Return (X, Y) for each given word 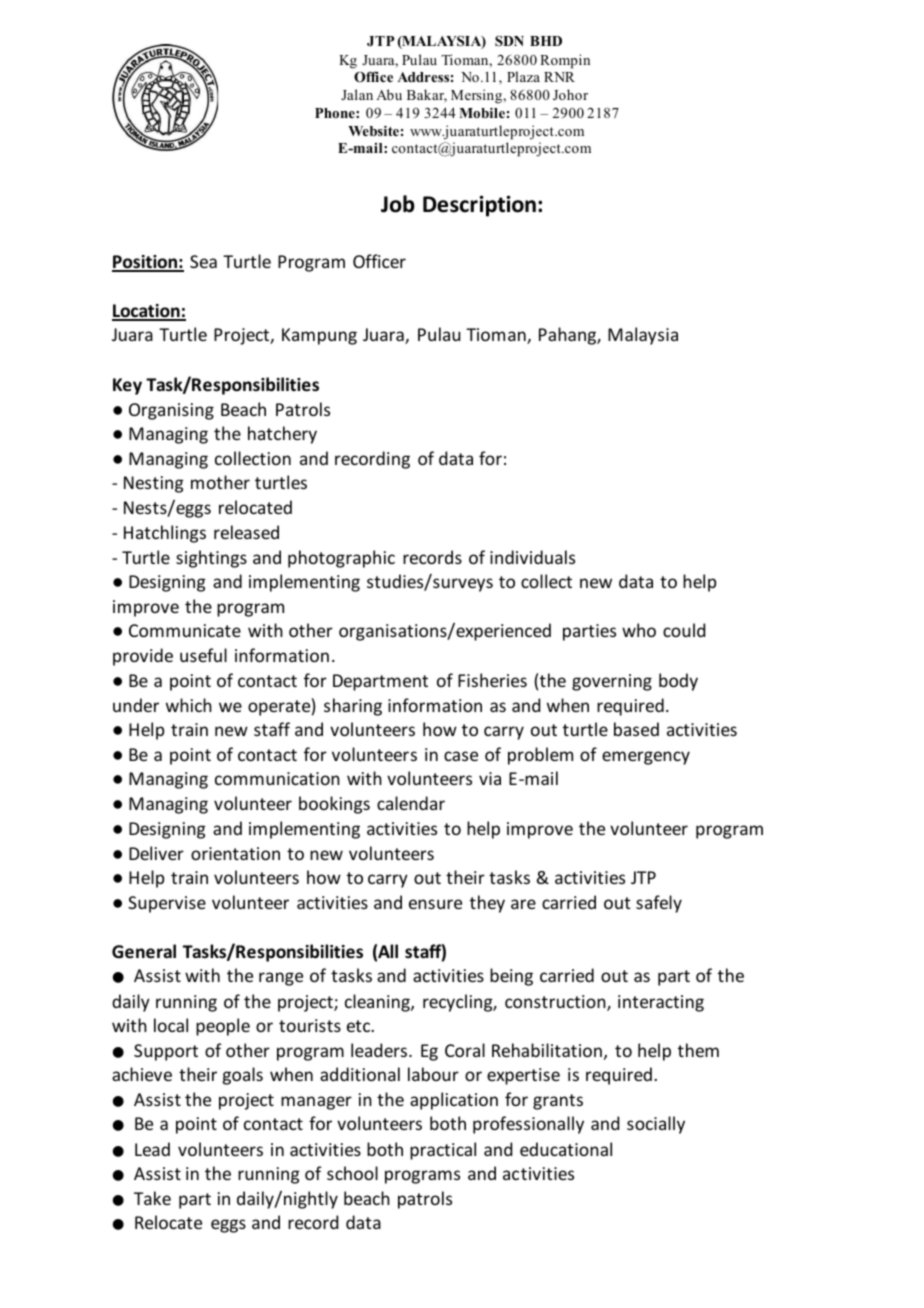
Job (398, 204)
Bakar (427, 96)
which (189, 705)
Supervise (167, 904)
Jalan (357, 94)
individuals (532, 557)
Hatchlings (165, 534)
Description (479, 206)
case (461, 756)
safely (659, 904)
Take (152, 1198)
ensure (435, 904)
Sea (203, 261)
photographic (341, 559)
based (636, 729)
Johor (570, 95)
